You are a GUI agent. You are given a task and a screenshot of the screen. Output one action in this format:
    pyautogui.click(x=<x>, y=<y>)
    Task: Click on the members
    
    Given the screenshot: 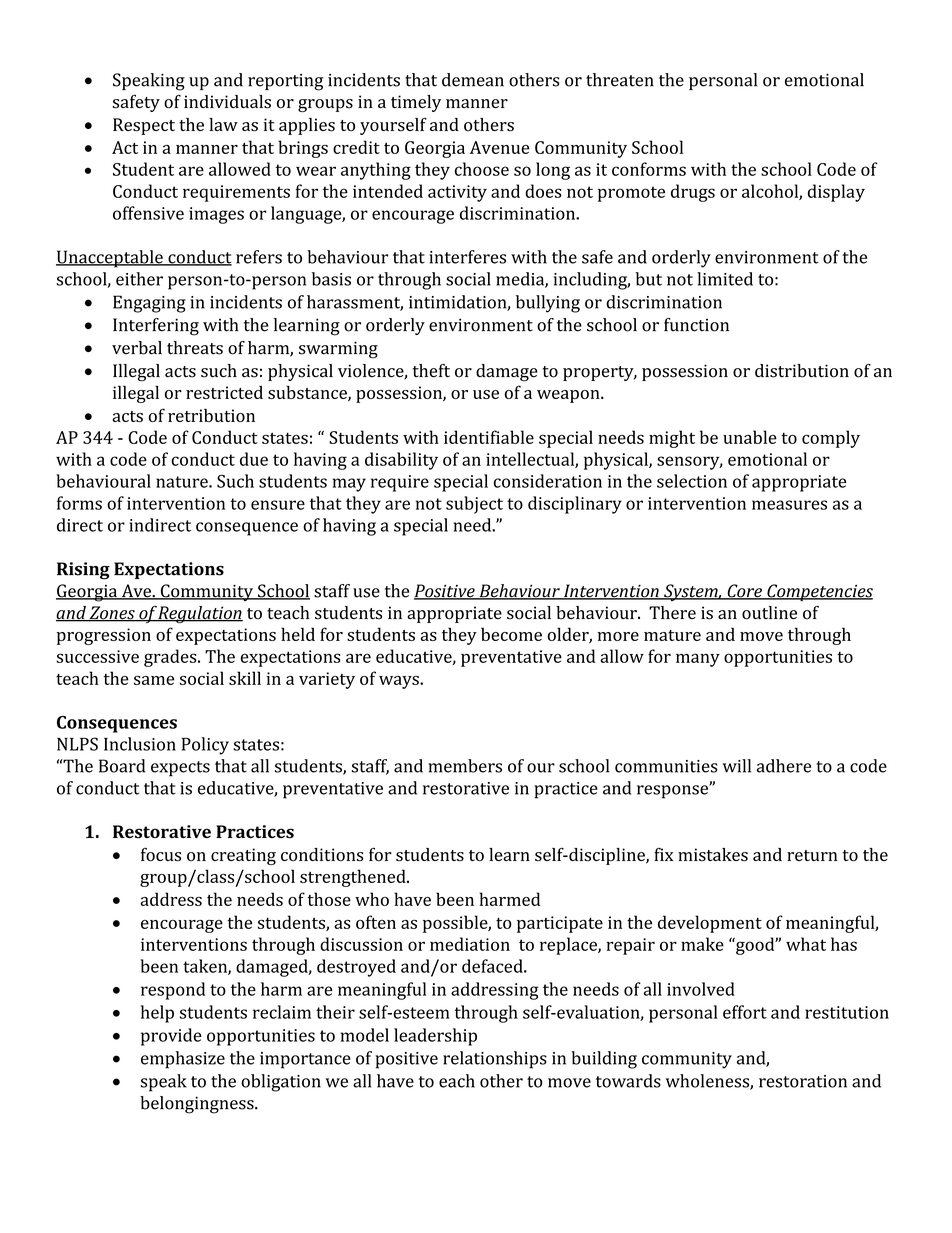 What is the action you would take?
    pyautogui.click(x=465, y=766)
